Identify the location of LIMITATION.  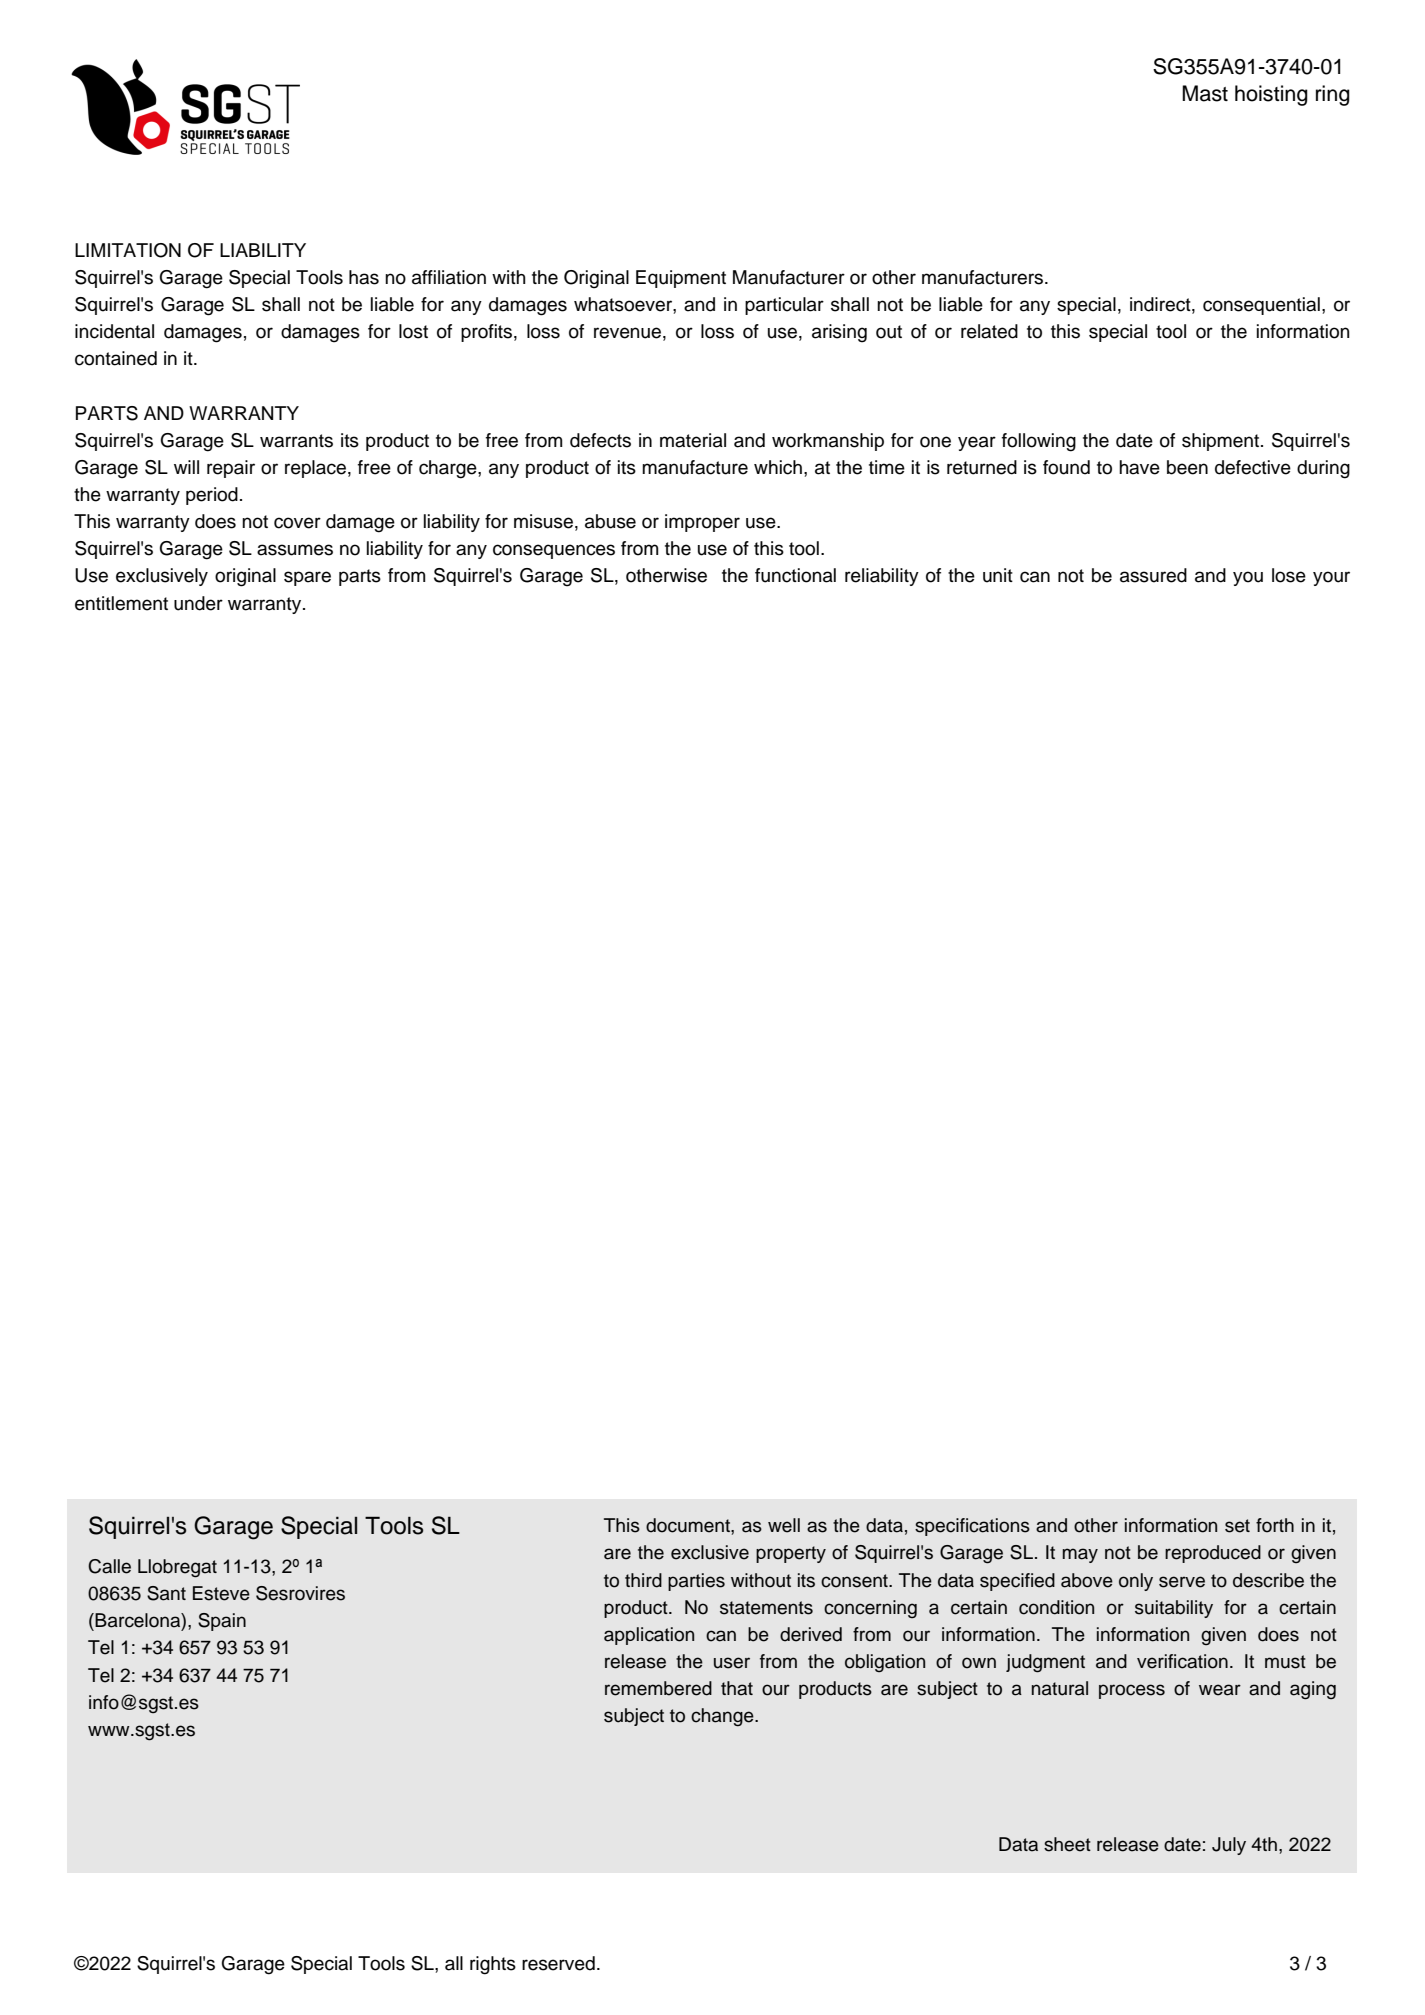
(128, 250).
